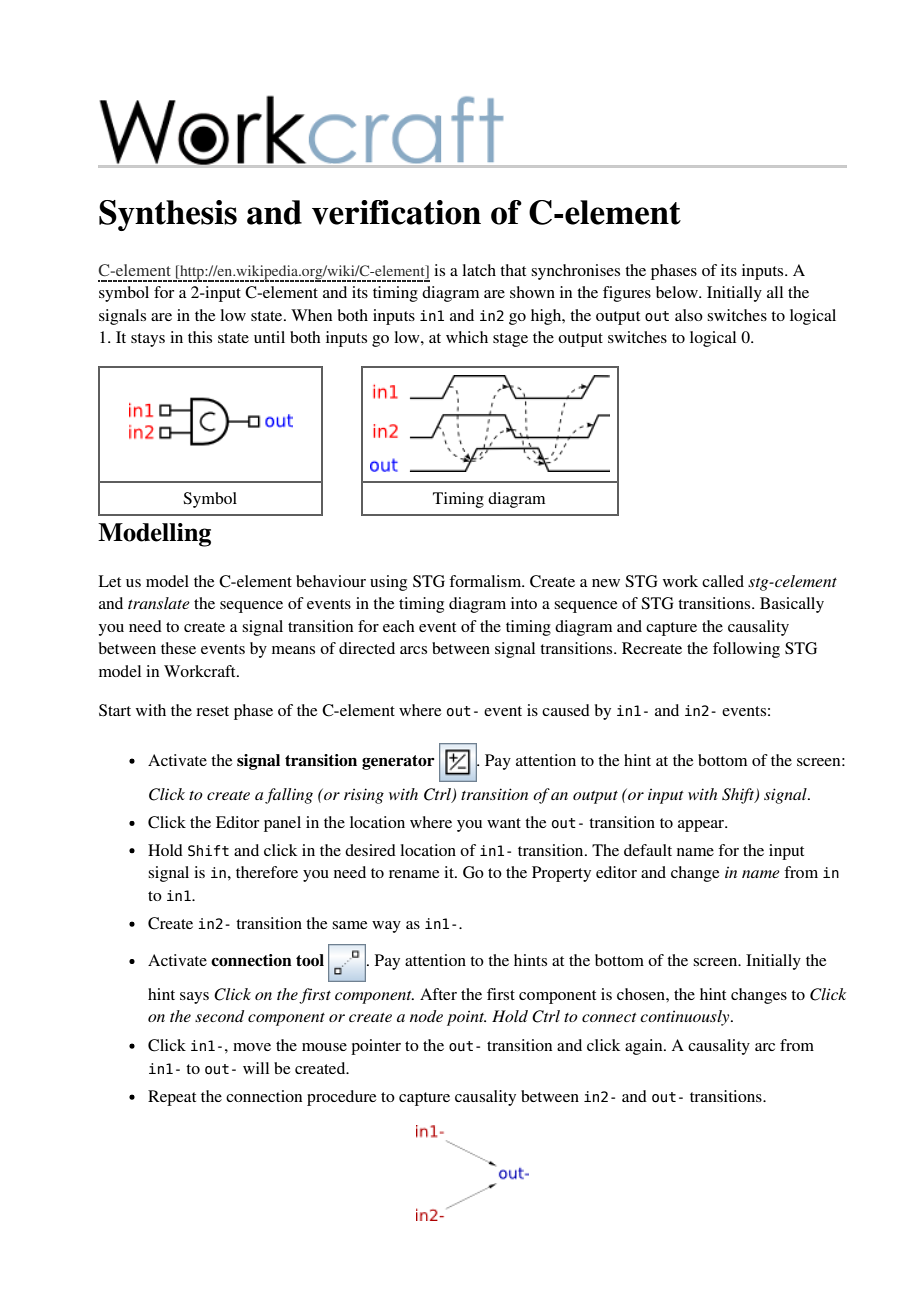  What do you see at coordinates (212, 711) in the image?
I see `reset` at bounding box center [212, 711].
